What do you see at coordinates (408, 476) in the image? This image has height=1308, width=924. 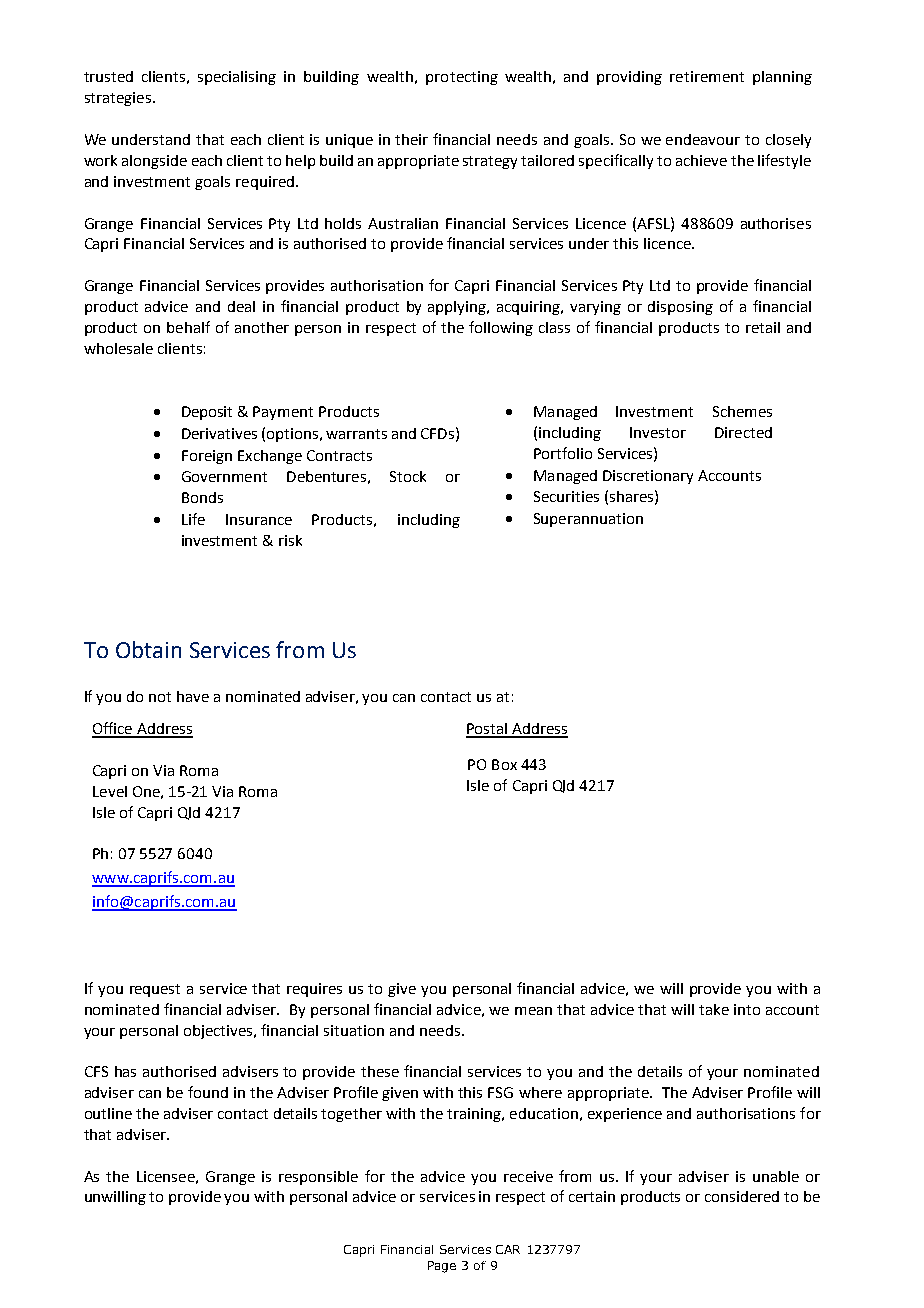 I see `Stock` at bounding box center [408, 476].
